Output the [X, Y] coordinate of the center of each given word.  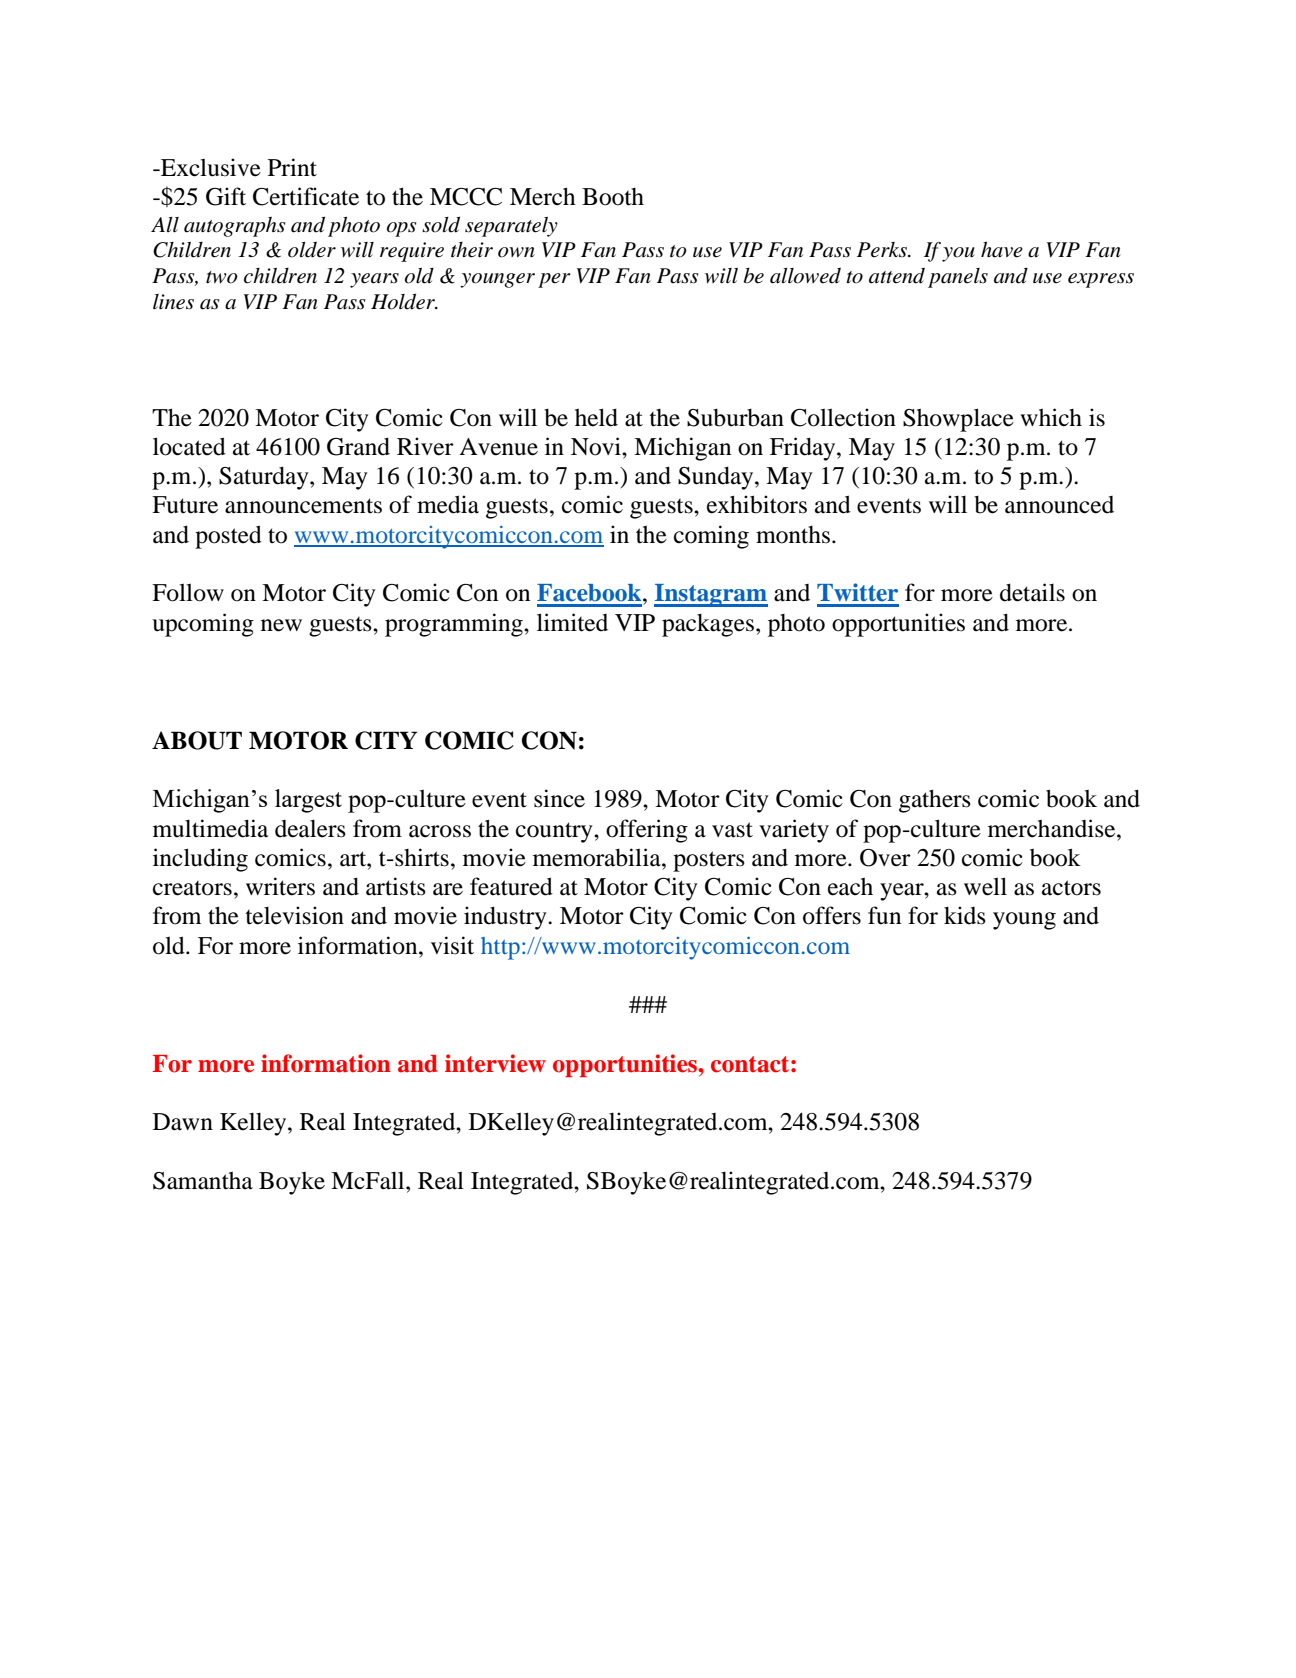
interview [495, 1063]
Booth [613, 197]
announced [1059, 505]
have [1002, 250]
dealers [310, 829]
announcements [303, 506]
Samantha [203, 1181]
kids [965, 915]
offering [647, 831]
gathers [935, 801]
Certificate [306, 196]
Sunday [717, 478]
